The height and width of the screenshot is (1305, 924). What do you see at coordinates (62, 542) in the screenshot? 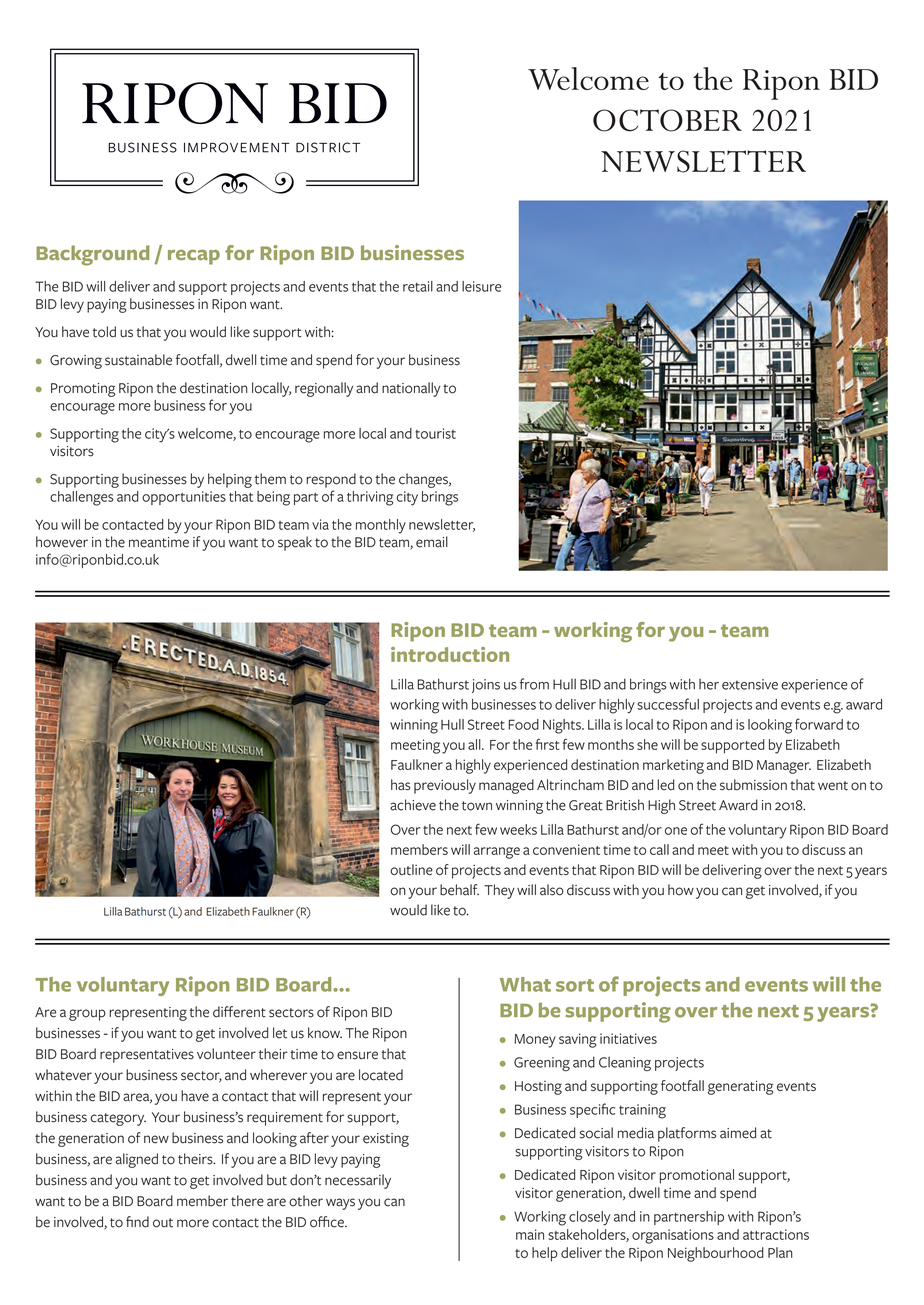
I see `however` at bounding box center [62, 542].
